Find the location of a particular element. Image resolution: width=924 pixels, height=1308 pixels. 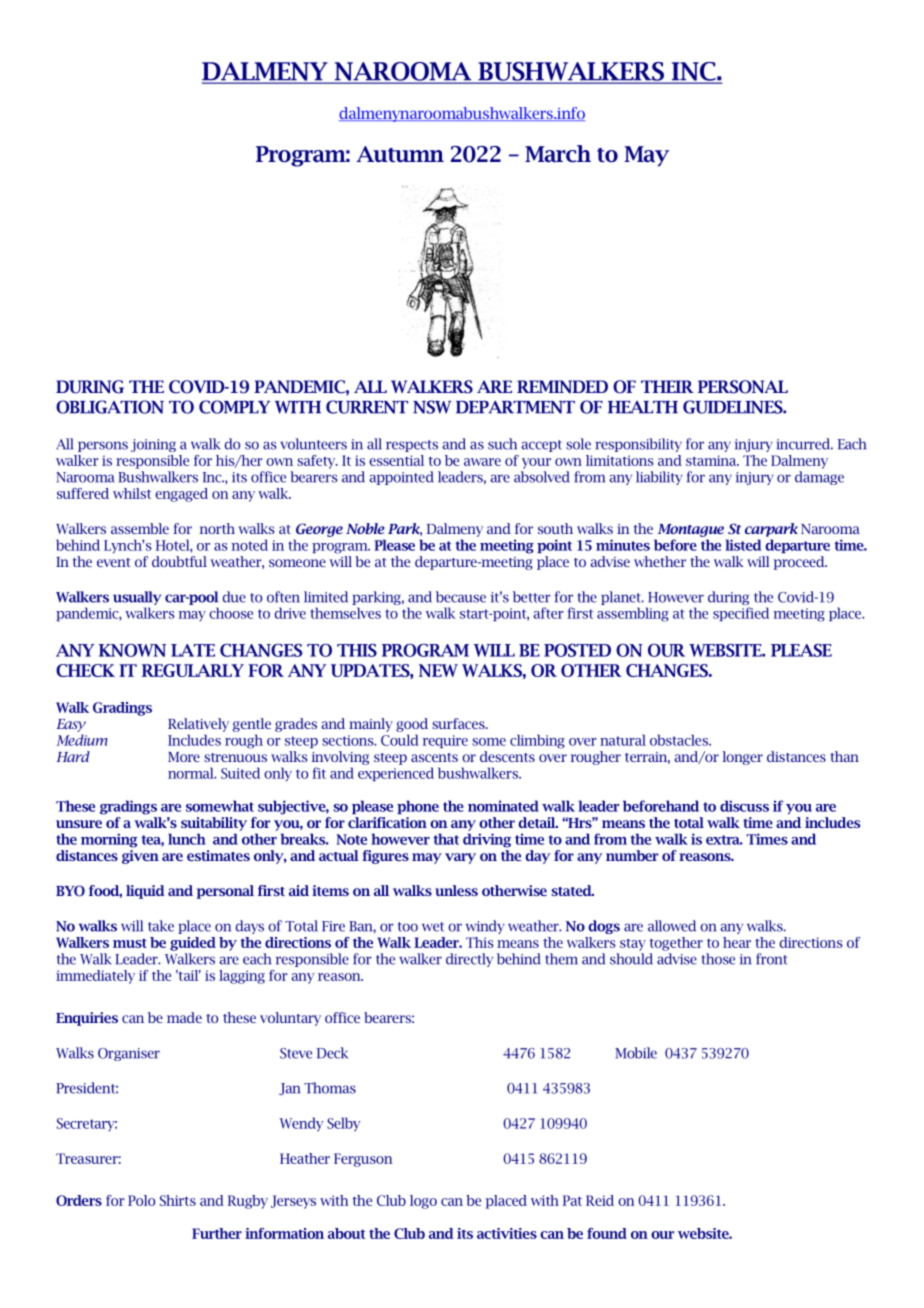

logo is located at coordinates (423, 1202).
